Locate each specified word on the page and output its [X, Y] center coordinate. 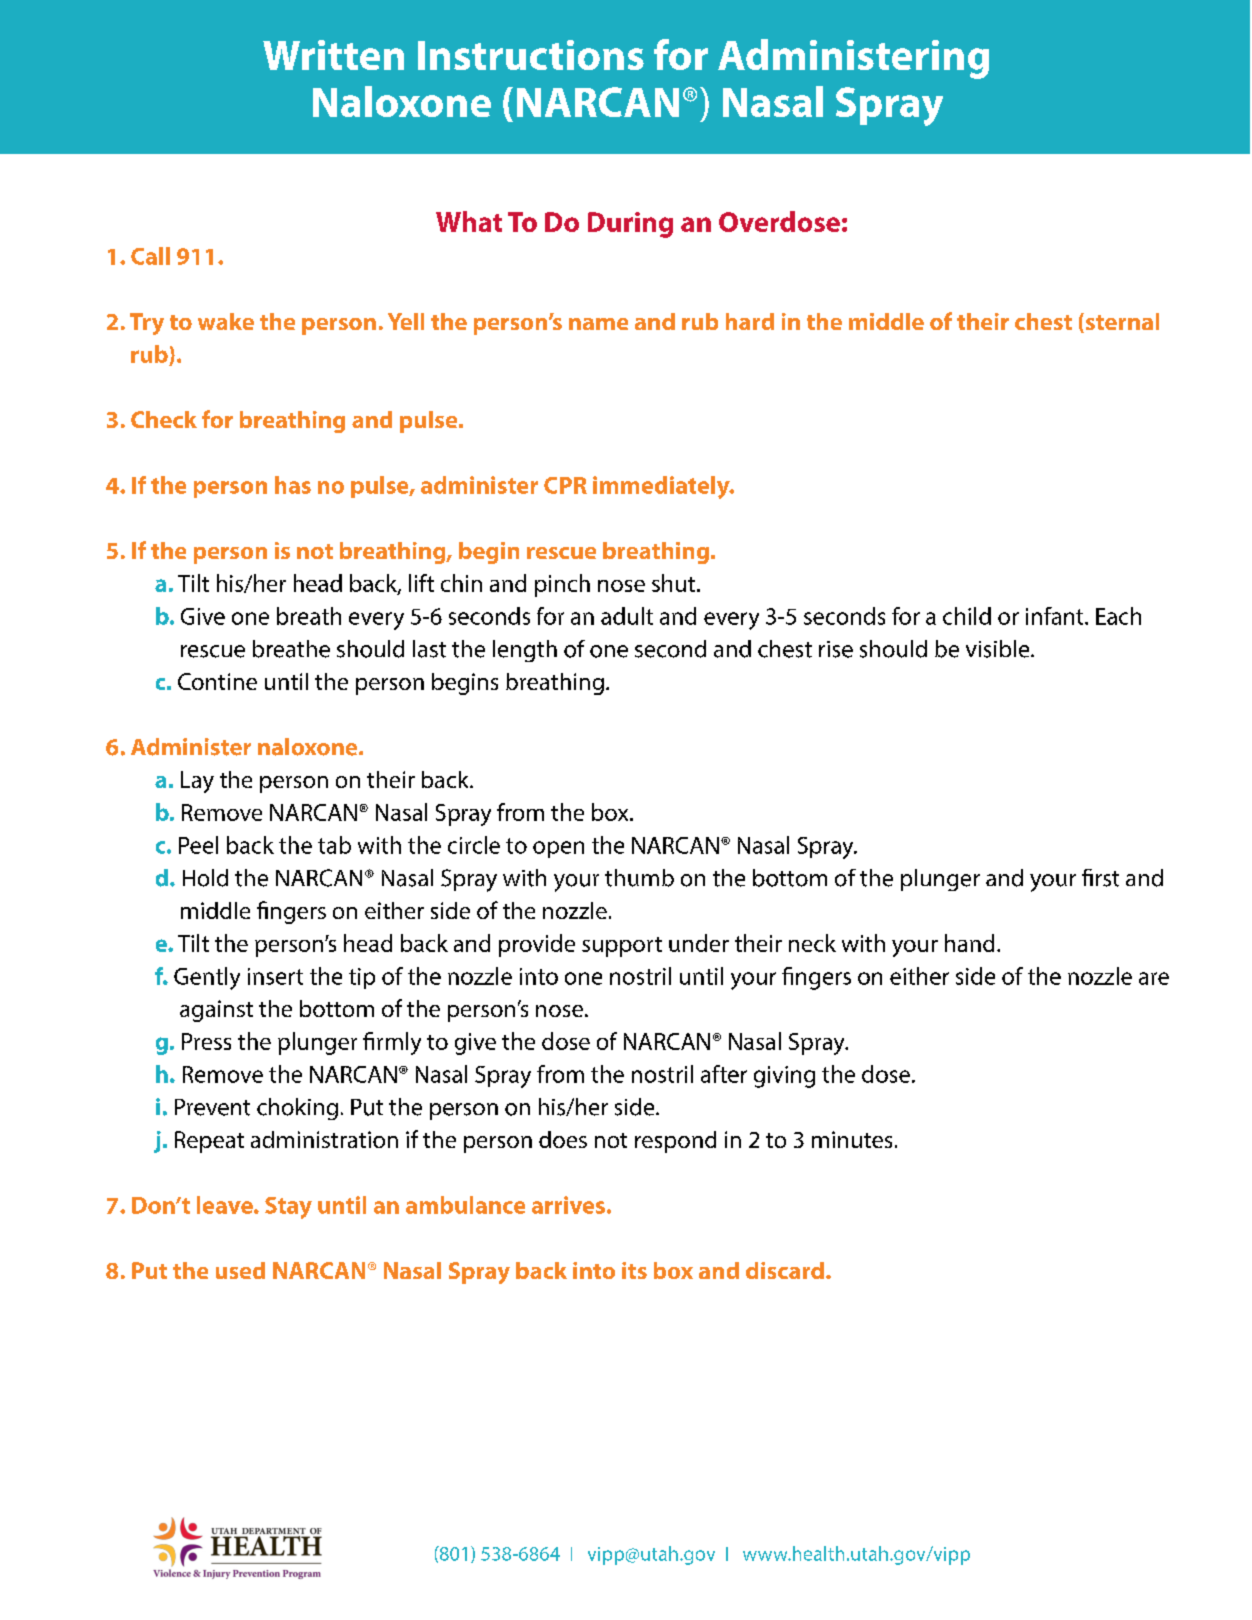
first [1100, 878]
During [630, 225]
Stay [288, 1208]
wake [226, 321]
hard [750, 321]
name [598, 324]
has [293, 485]
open [558, 849]
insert [275, 976]
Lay [197, 782]
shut [675, 583]
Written [333, 55]
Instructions [531, 55]
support [622, 947]
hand [969, 943]
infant [1056, 616]
